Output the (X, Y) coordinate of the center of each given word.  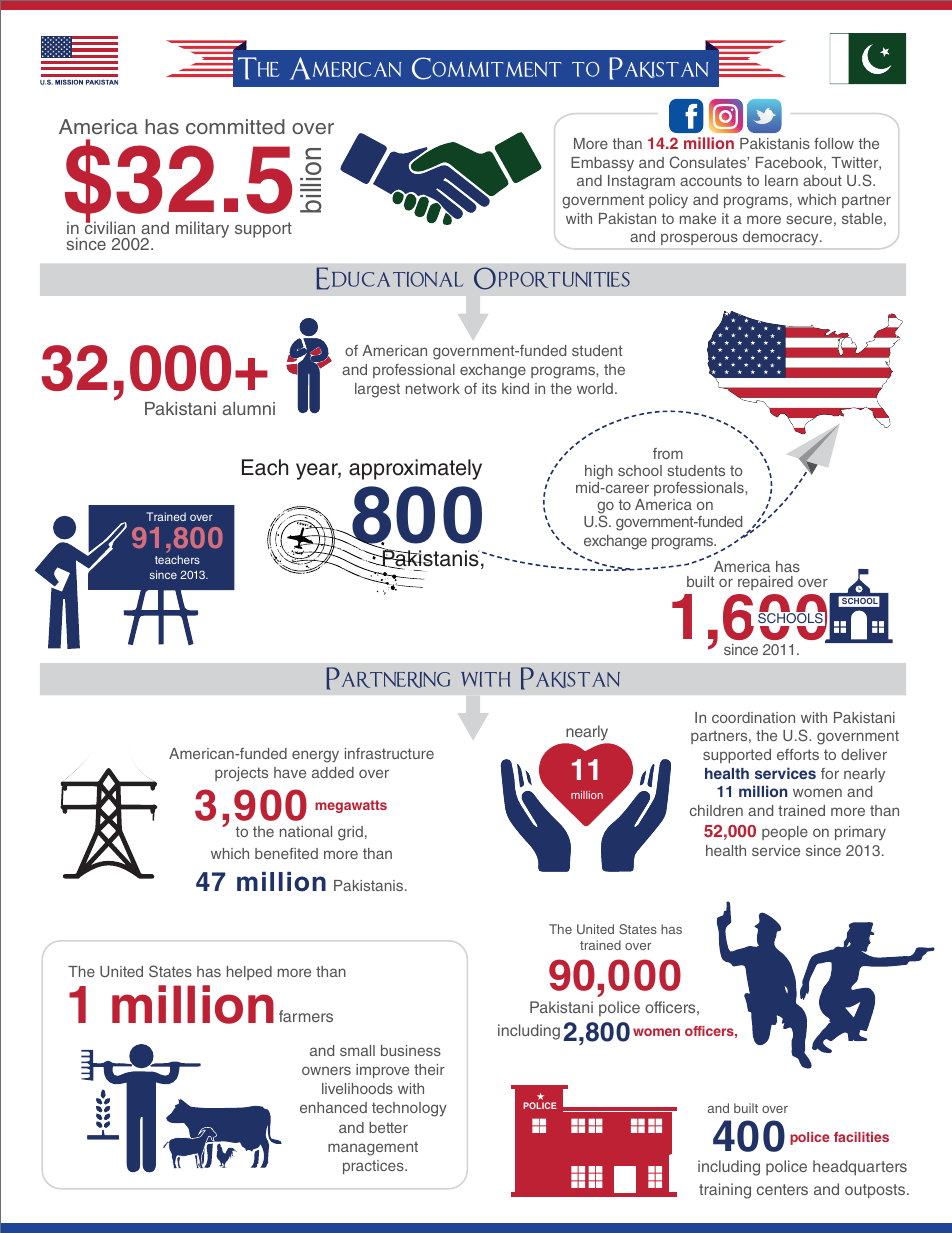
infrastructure (389, 753)
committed (235, 126)
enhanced (333, 1107)
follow (834, 143)
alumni (248, 408)
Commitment (486, 68)
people (785, 833)
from (668, 453)
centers (782, 1189)
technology (409, 1109)
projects (241, 774)
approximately (415, 469)
